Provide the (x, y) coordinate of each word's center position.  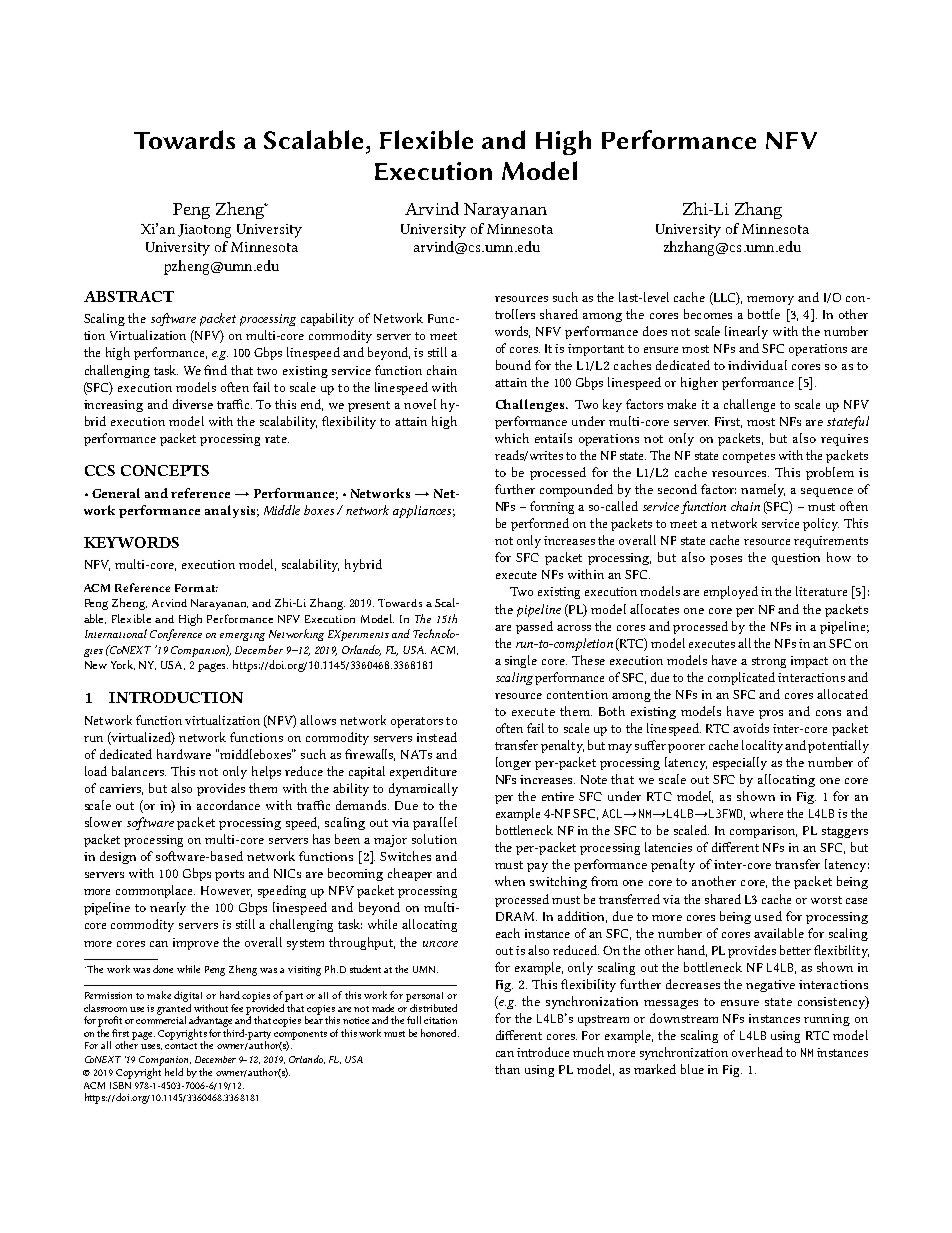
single (521, 661)
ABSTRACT (129, 296)
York (123, 665)
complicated (741, 678)
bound (513, 365)
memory (770, 300)
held (174, 1072)
